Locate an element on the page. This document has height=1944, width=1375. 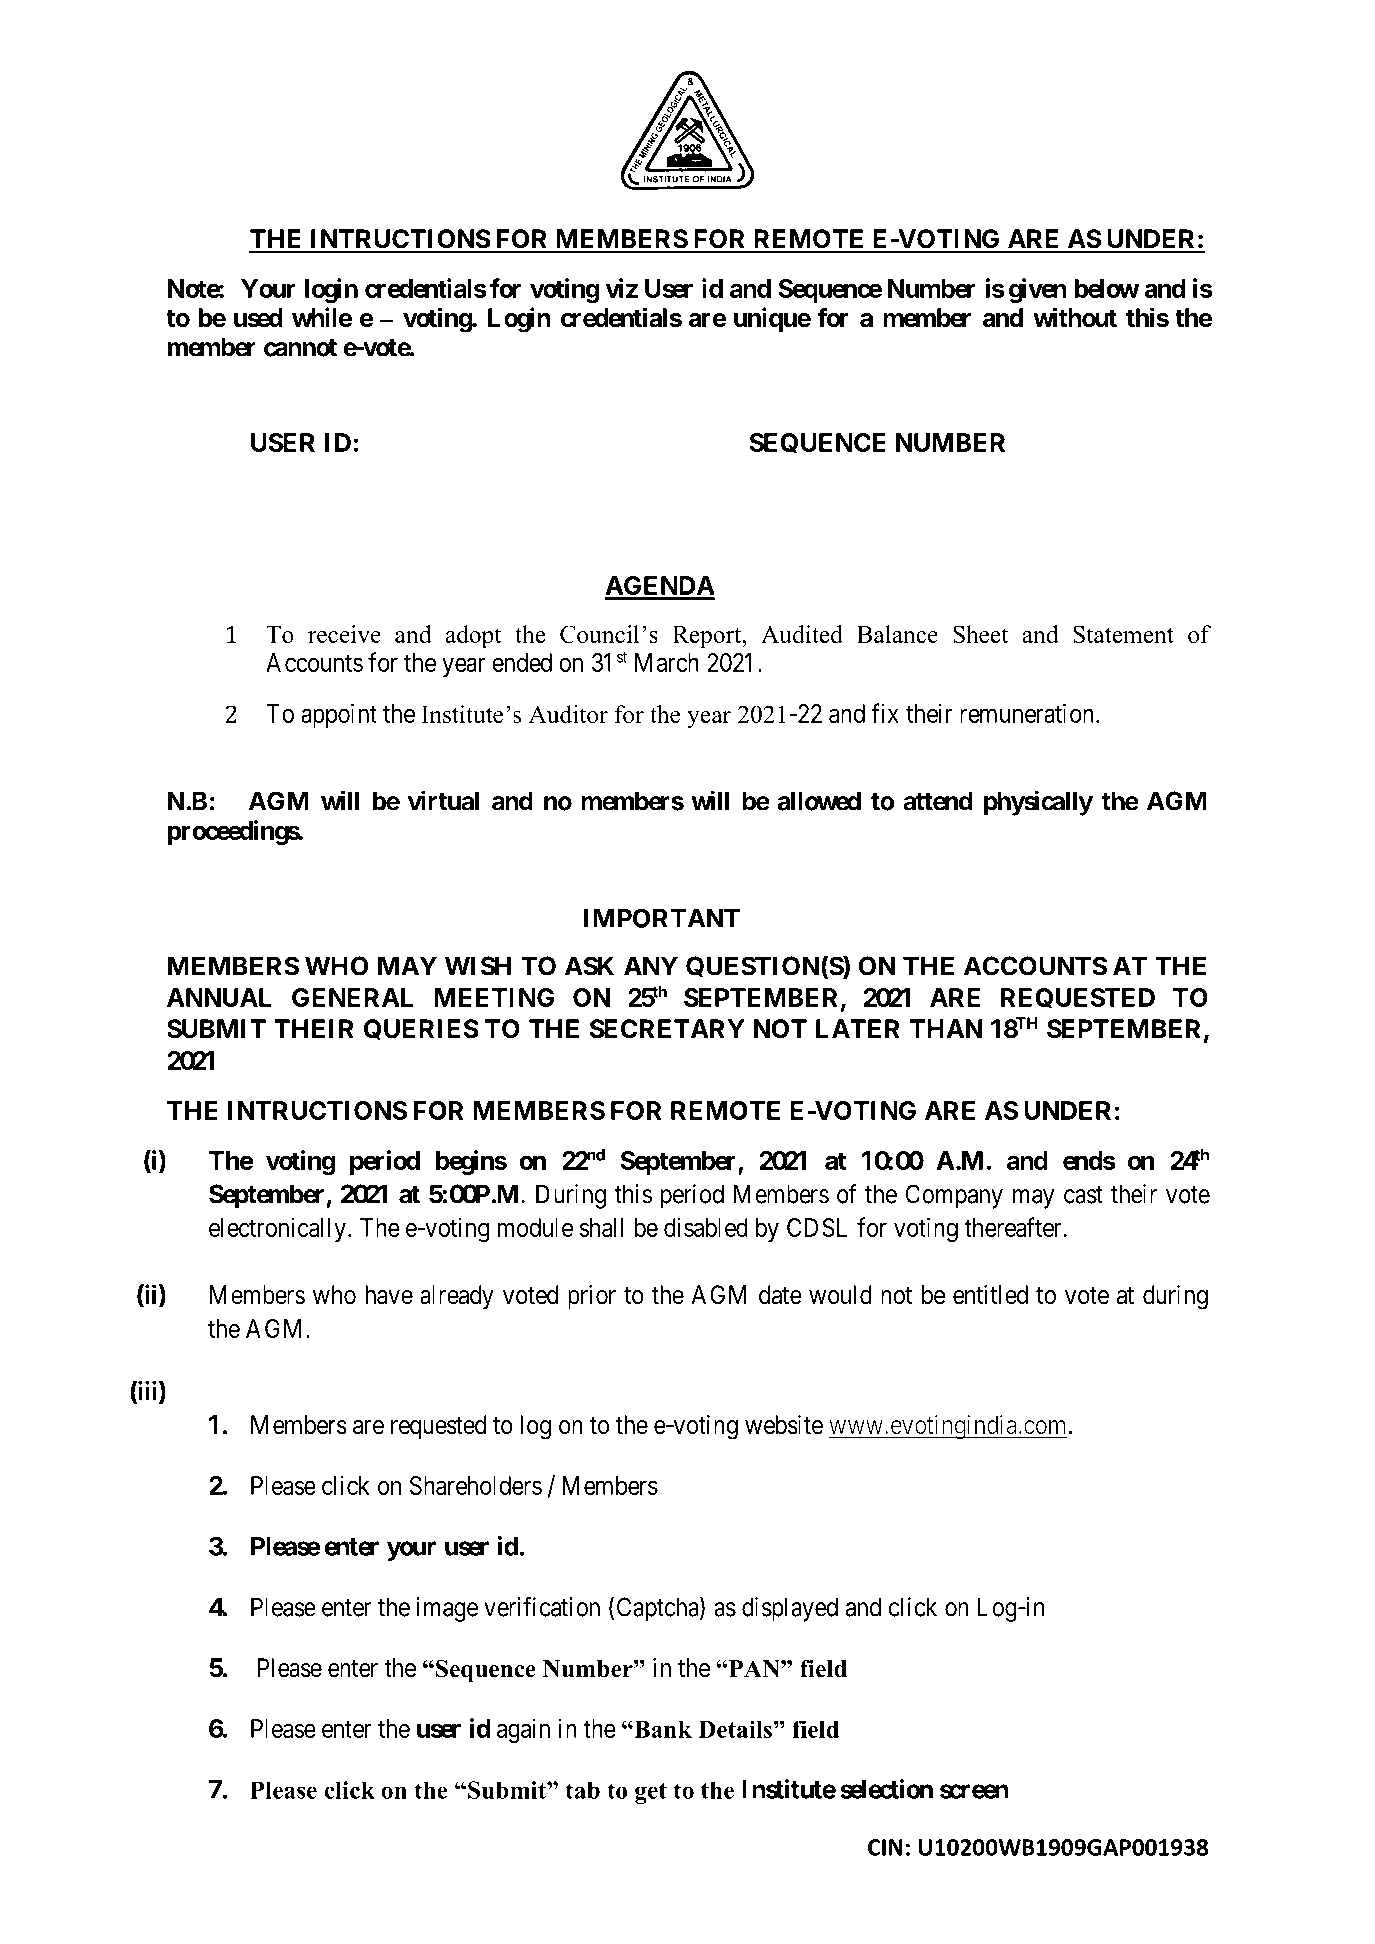
THAN is located at coordinates (946, 1028).
